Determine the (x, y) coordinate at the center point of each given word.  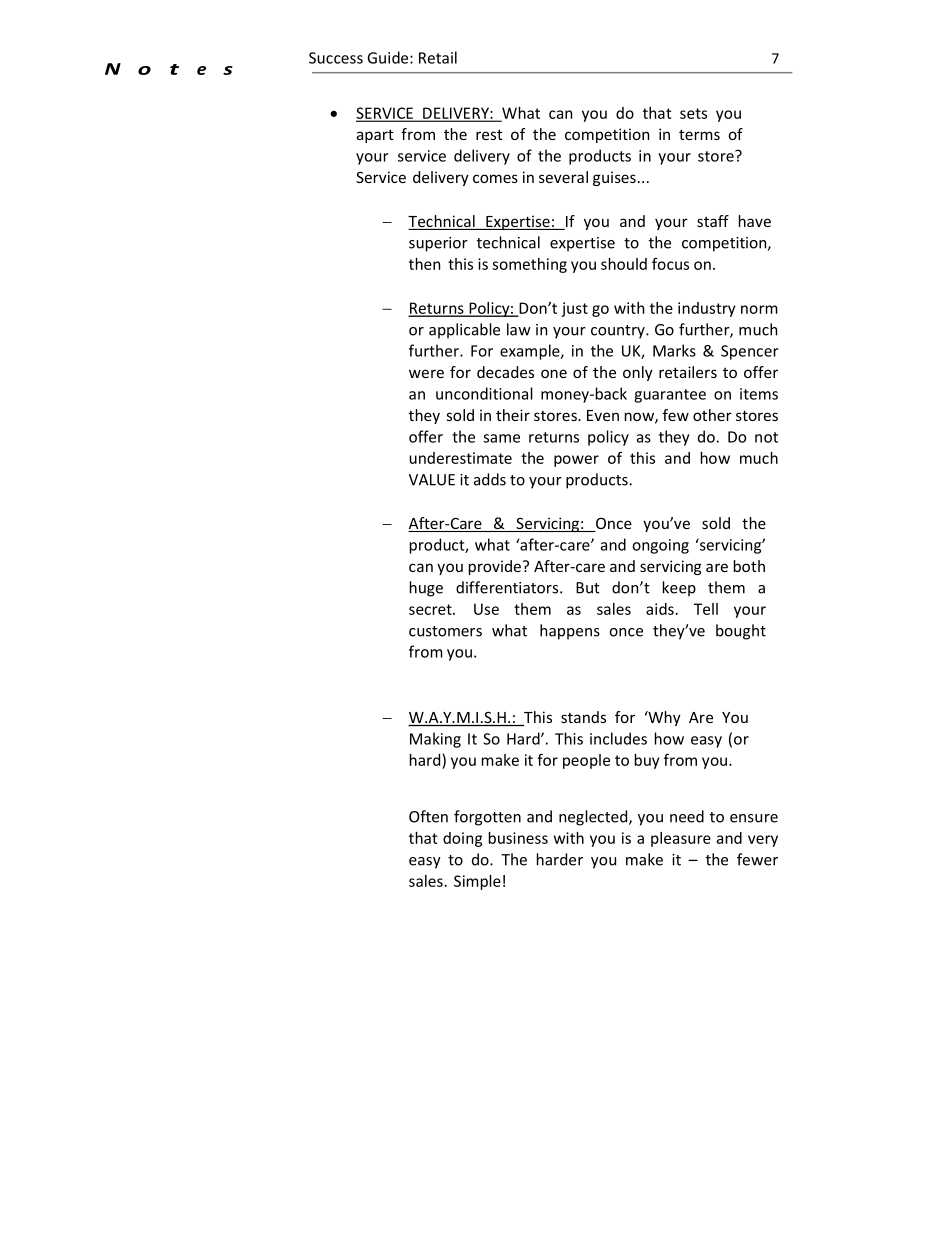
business (518, 838)
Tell (706, 609)
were (426, 373)
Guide (389, 57)
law (519, 329)
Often (428, 816)
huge (426, 589)
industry (706, 309)
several (563, 177)
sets (693, 113)
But (588, 588)
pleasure (681, 839)
